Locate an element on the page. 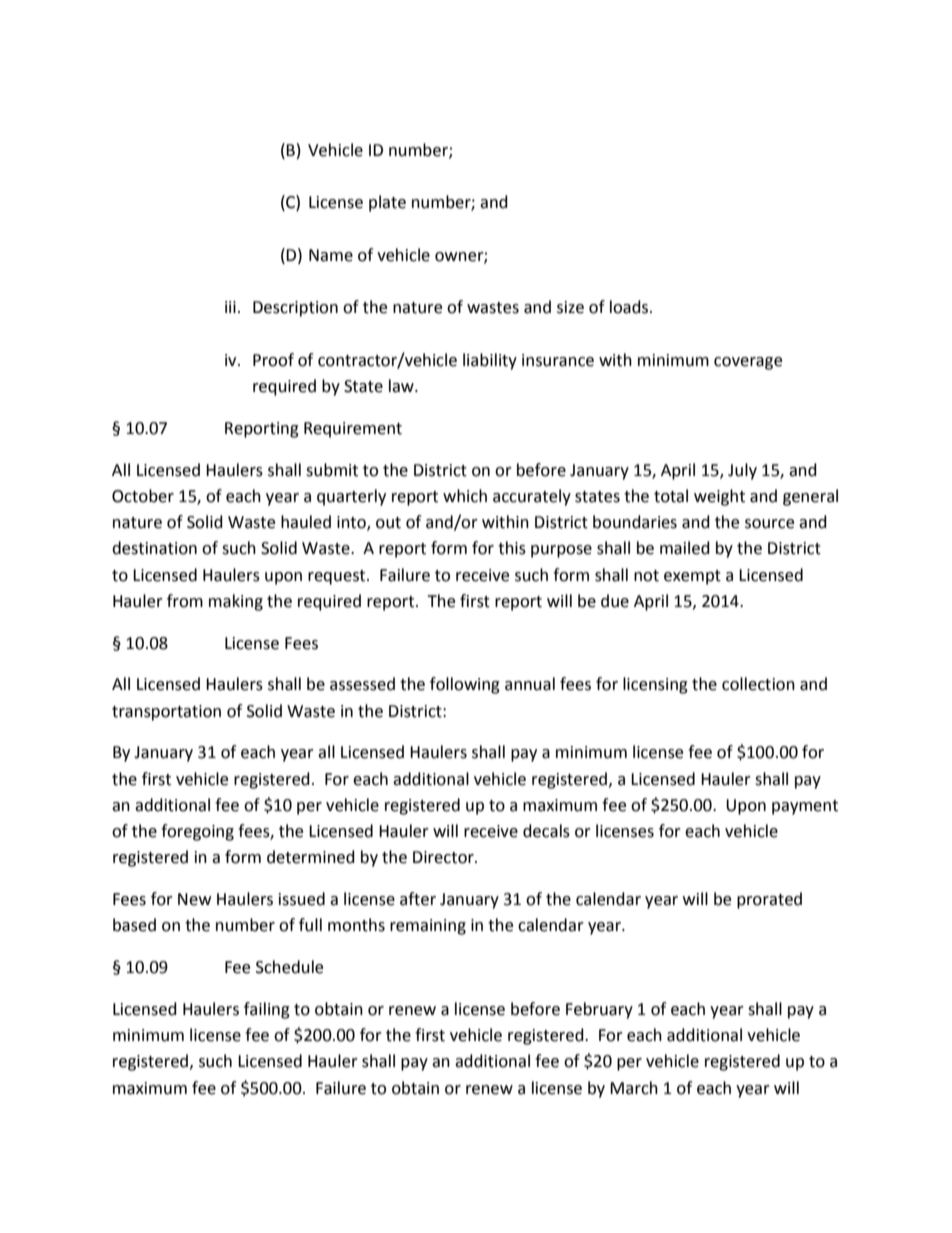 This image has width=952, height=1233. following is located at coordinates (465, 685).
